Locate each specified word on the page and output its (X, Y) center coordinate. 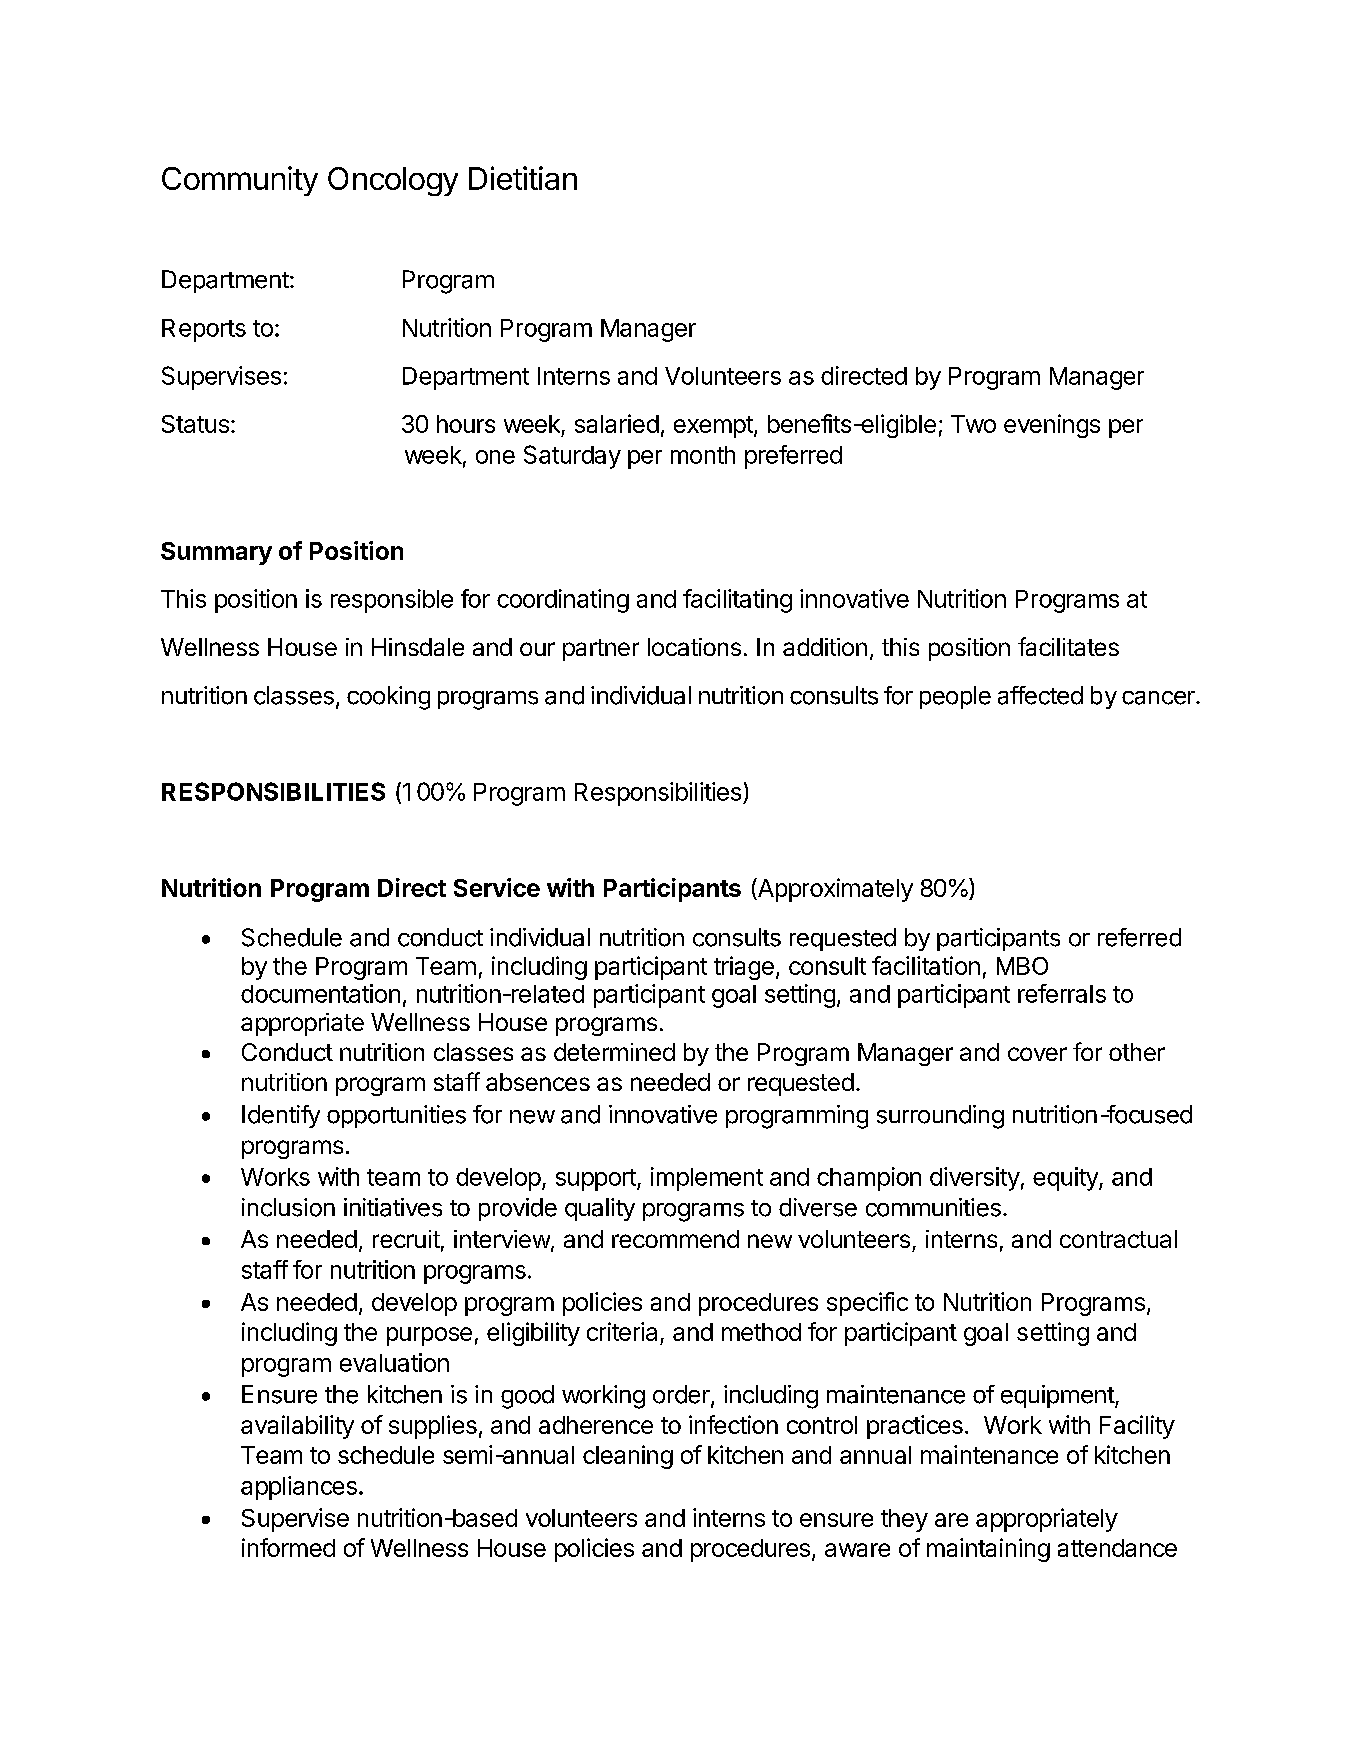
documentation (320, 993)
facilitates (1068, 646)
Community (240, 181)
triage (744, 968)
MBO (1022, 966)
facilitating (737, 601)
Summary (216, 553)
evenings (1052, 426)
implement (707, 1179)
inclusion (288, 1207)
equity (1066, 1179)
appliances (299, 1488)
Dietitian (523, 178)
